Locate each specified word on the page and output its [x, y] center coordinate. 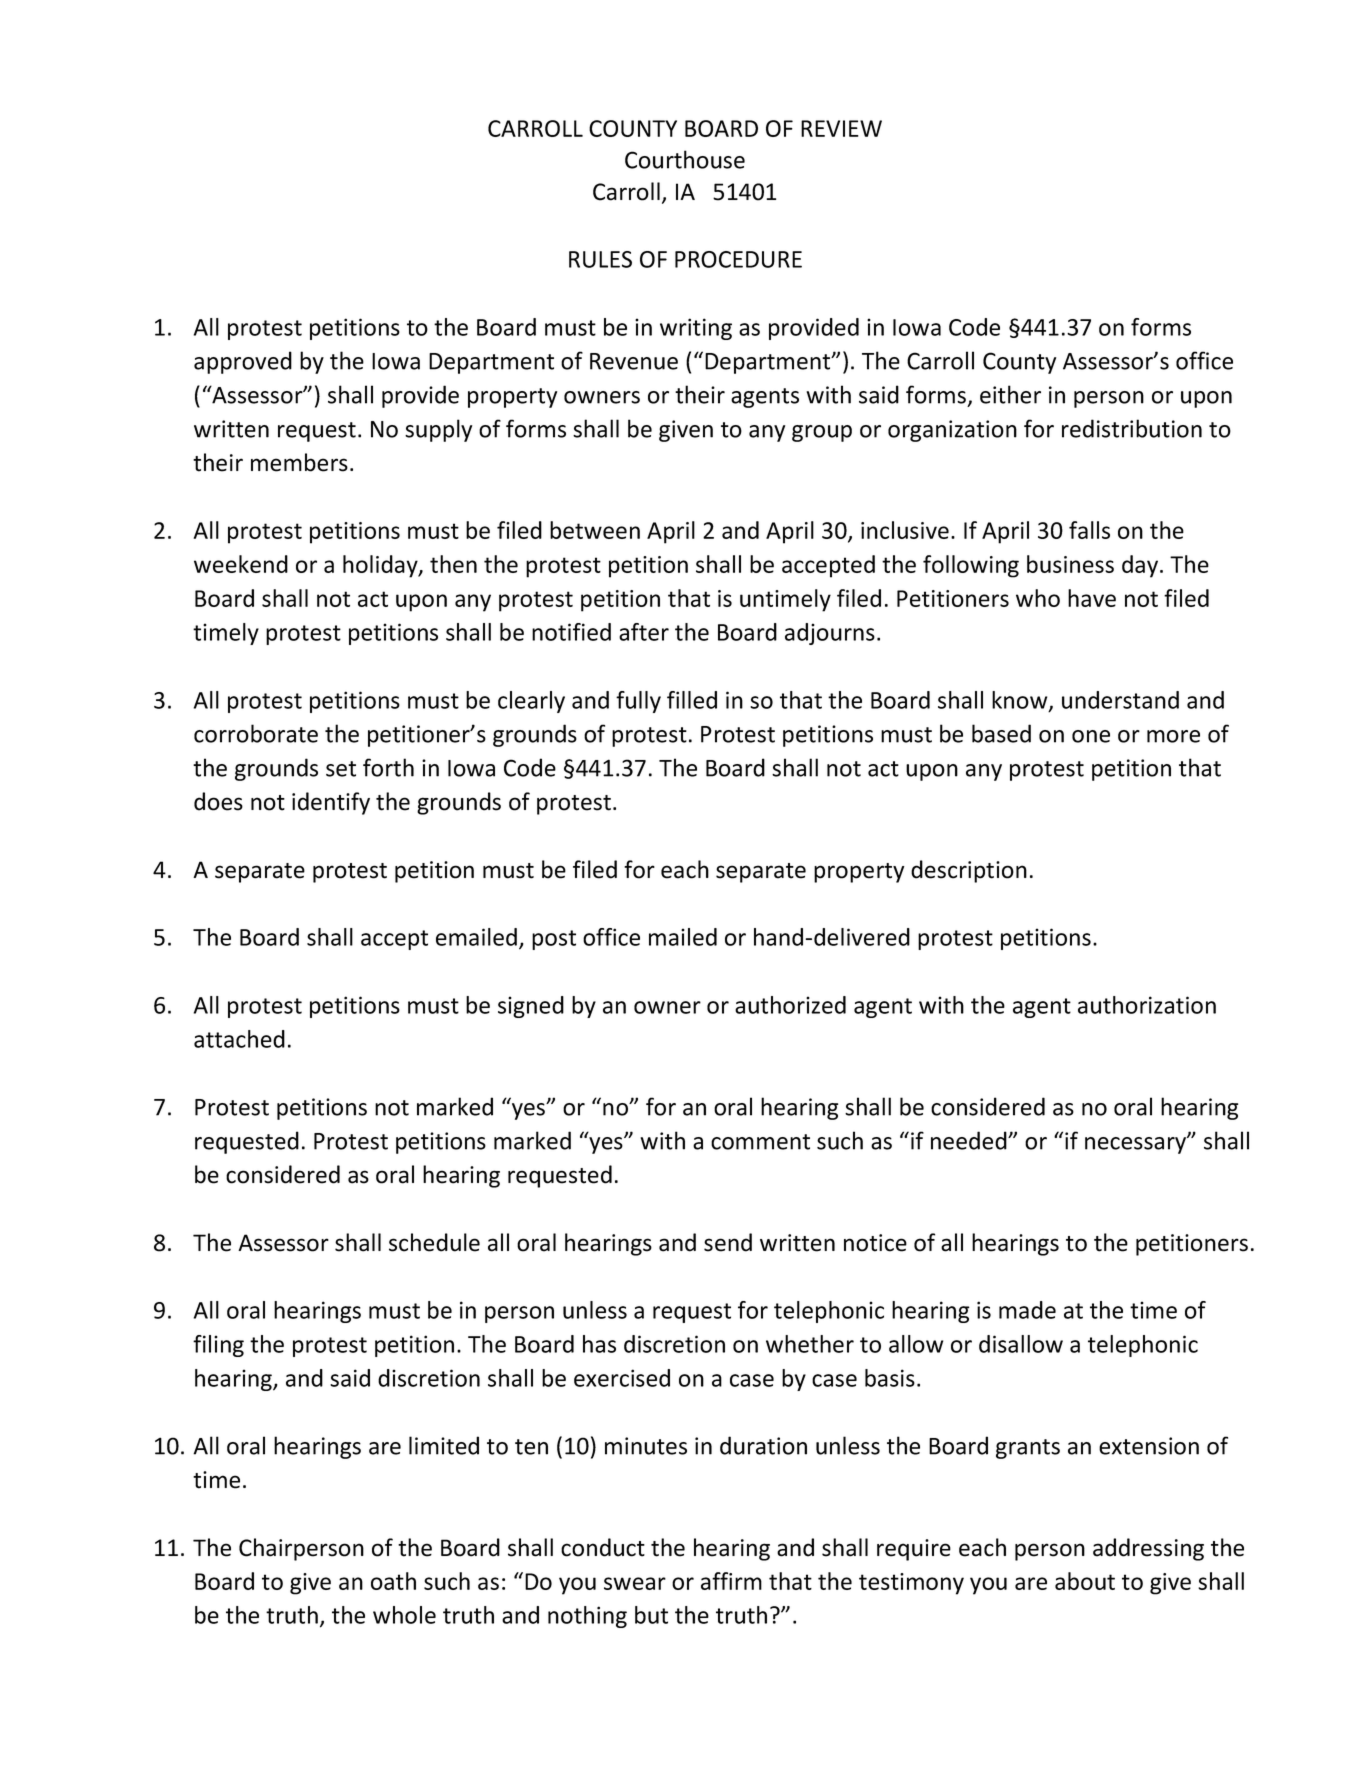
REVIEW [841, 128]
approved [243, 362]
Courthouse [685, 159]
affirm [731, 1581]
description [969, 871]
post [554, 940]
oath [393, 1581]
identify [331, 803]
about [1085, 1581]
